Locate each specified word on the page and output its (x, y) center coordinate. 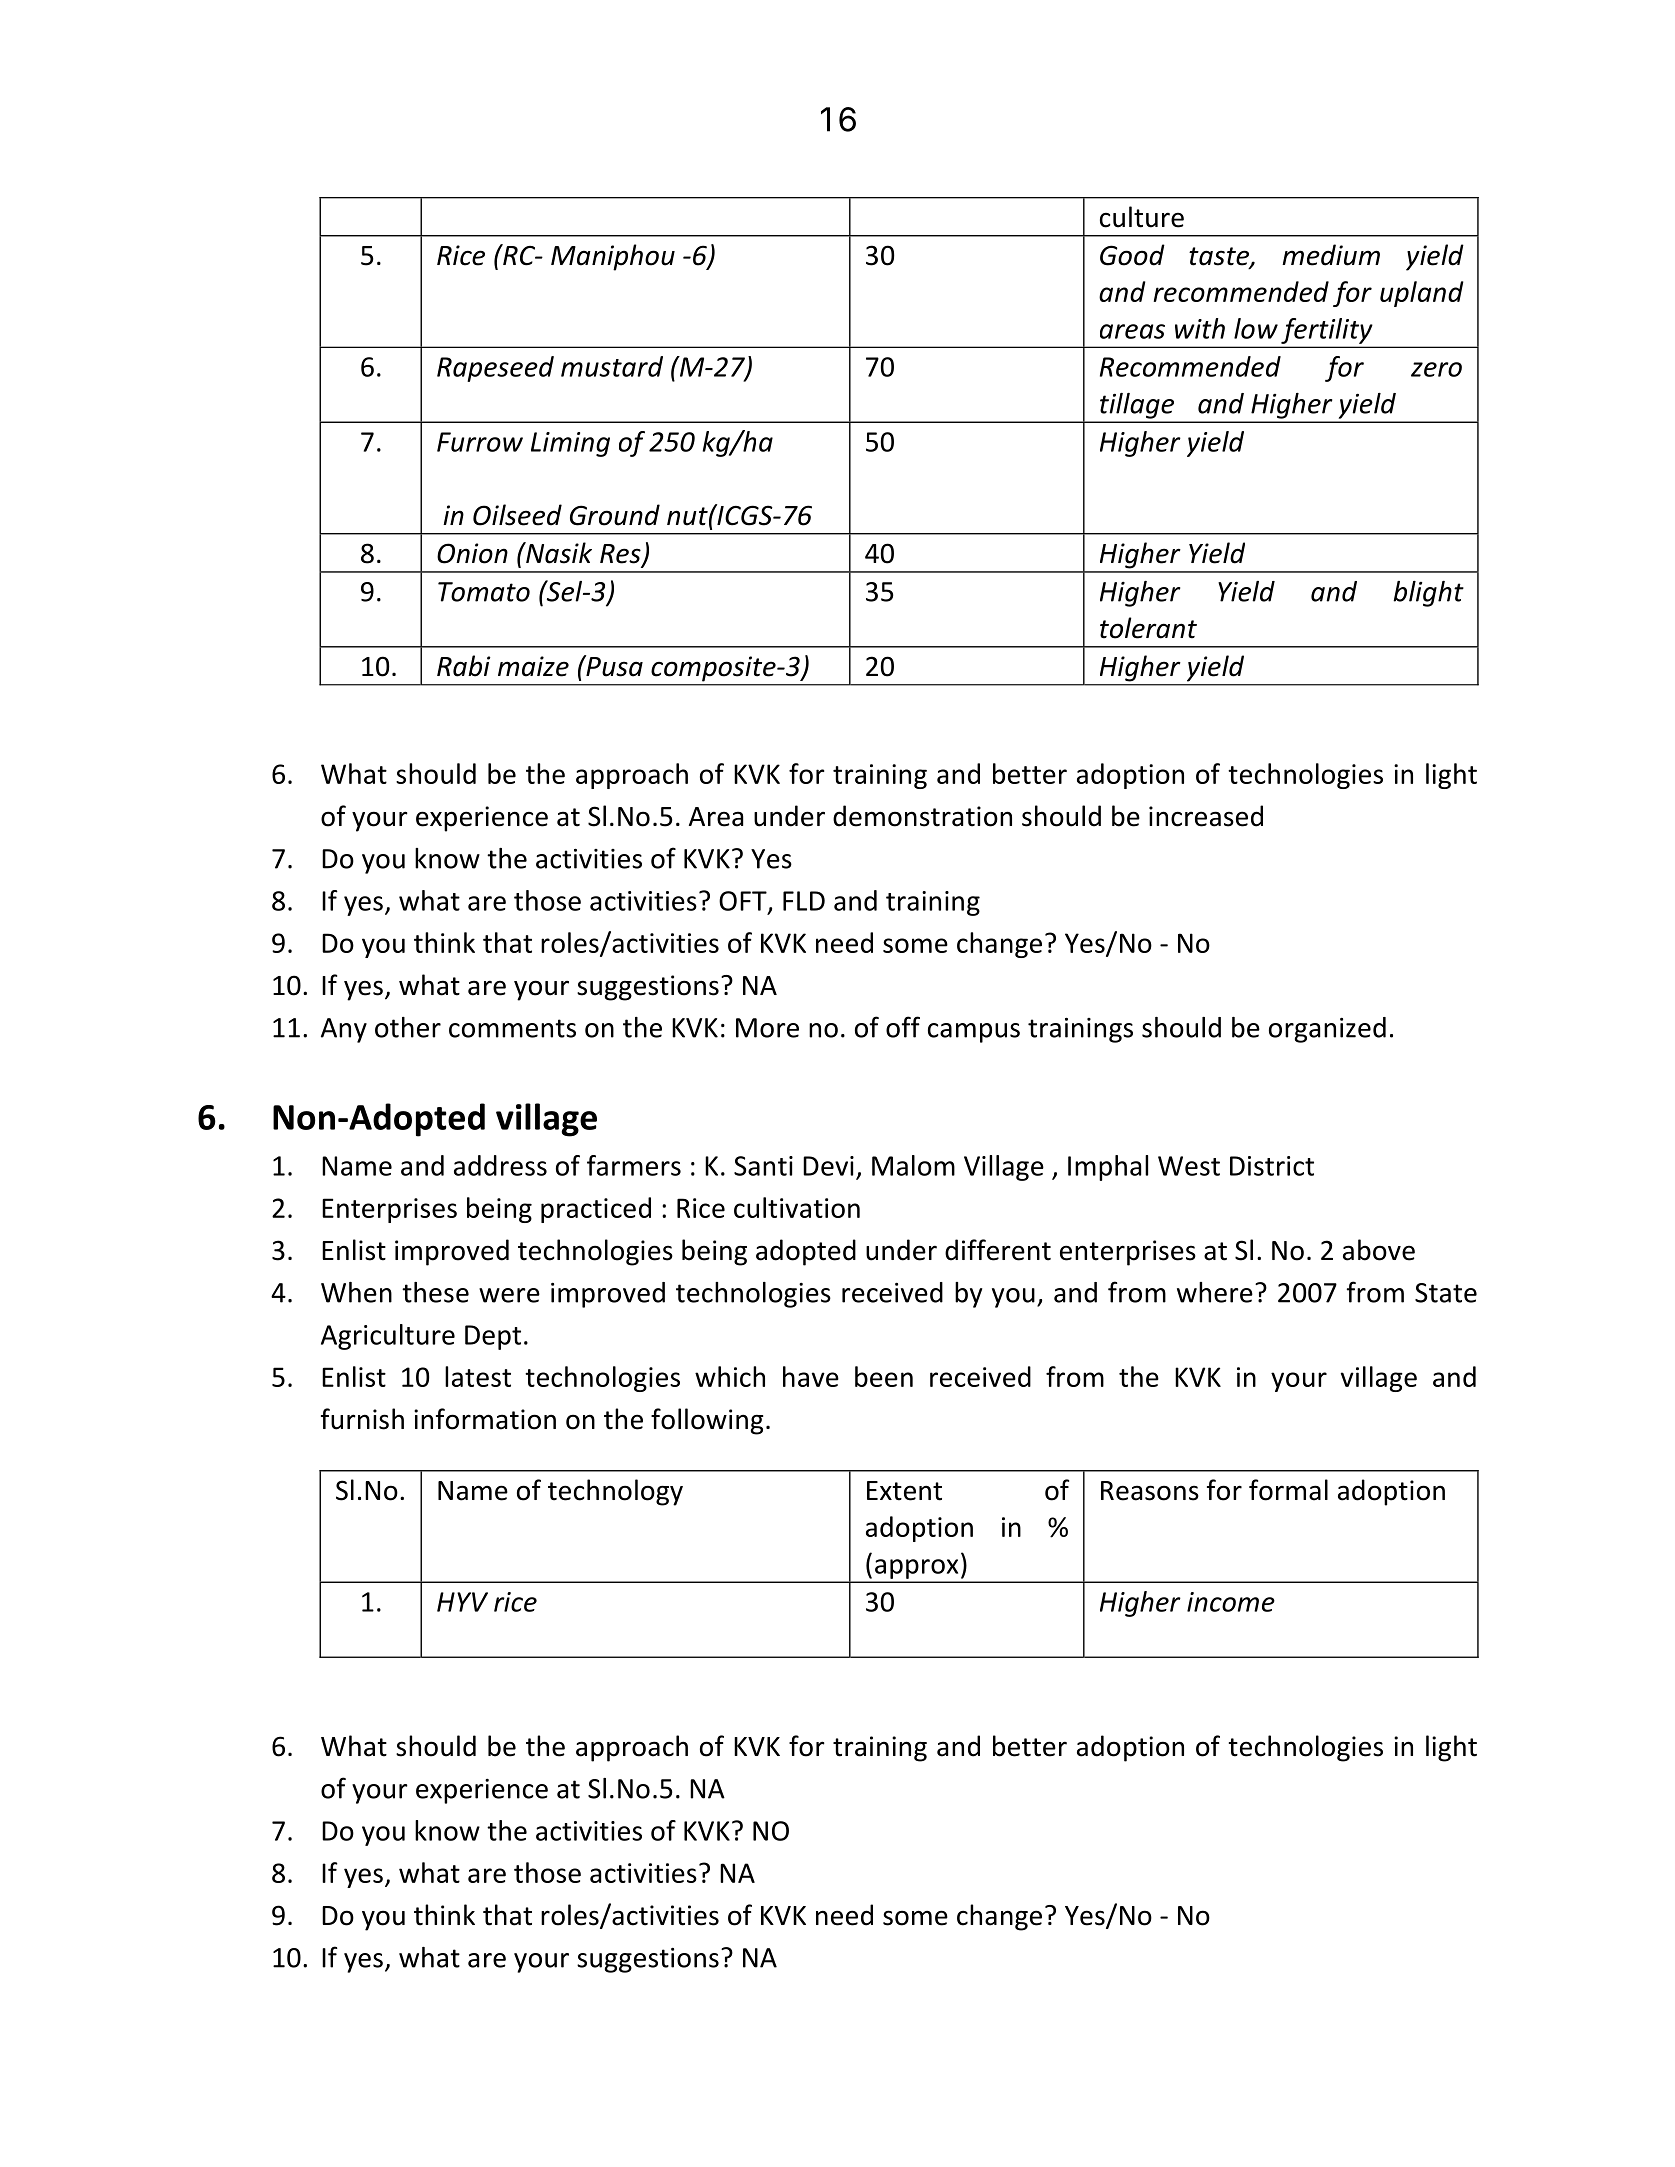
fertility (1326, 331)
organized (1327, 1030)
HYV (462, 1602)
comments (512, 1028)
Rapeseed (495, 369)
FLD (804, 901)
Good (1132, 255)
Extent (904, 1491)
